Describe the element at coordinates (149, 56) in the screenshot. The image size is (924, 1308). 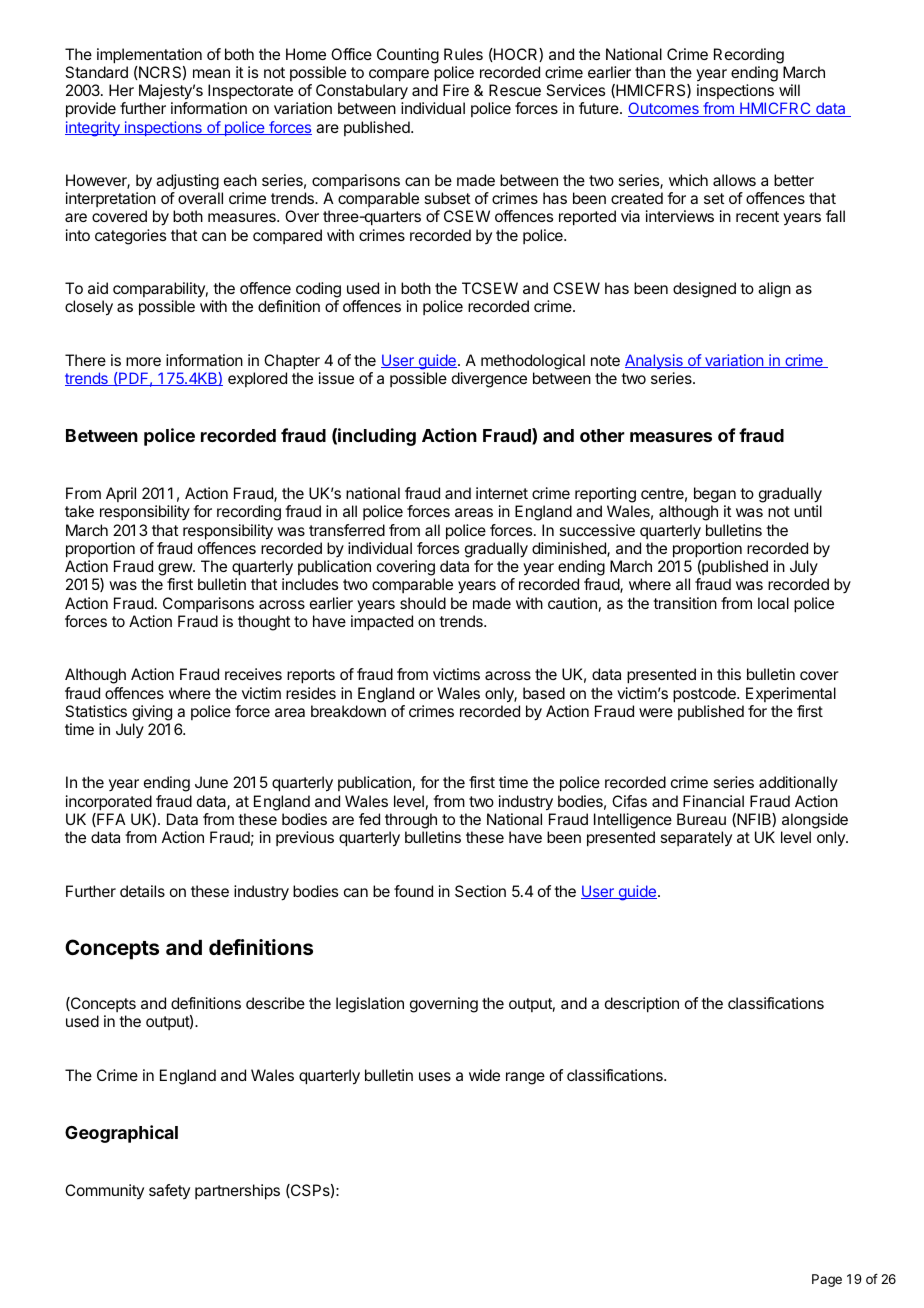
I see `implementation` at that location.
